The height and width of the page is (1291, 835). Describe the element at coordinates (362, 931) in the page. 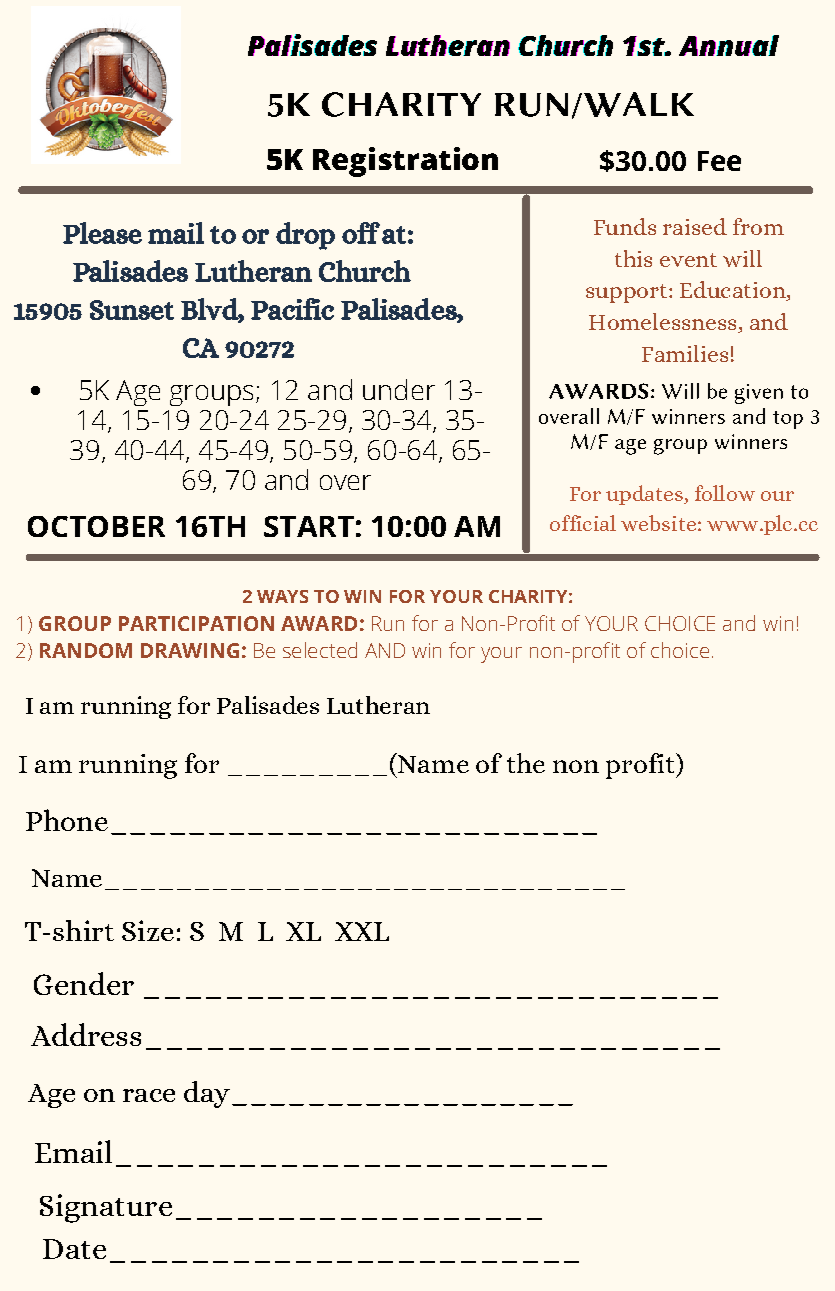

I see `XXL` at that location.
